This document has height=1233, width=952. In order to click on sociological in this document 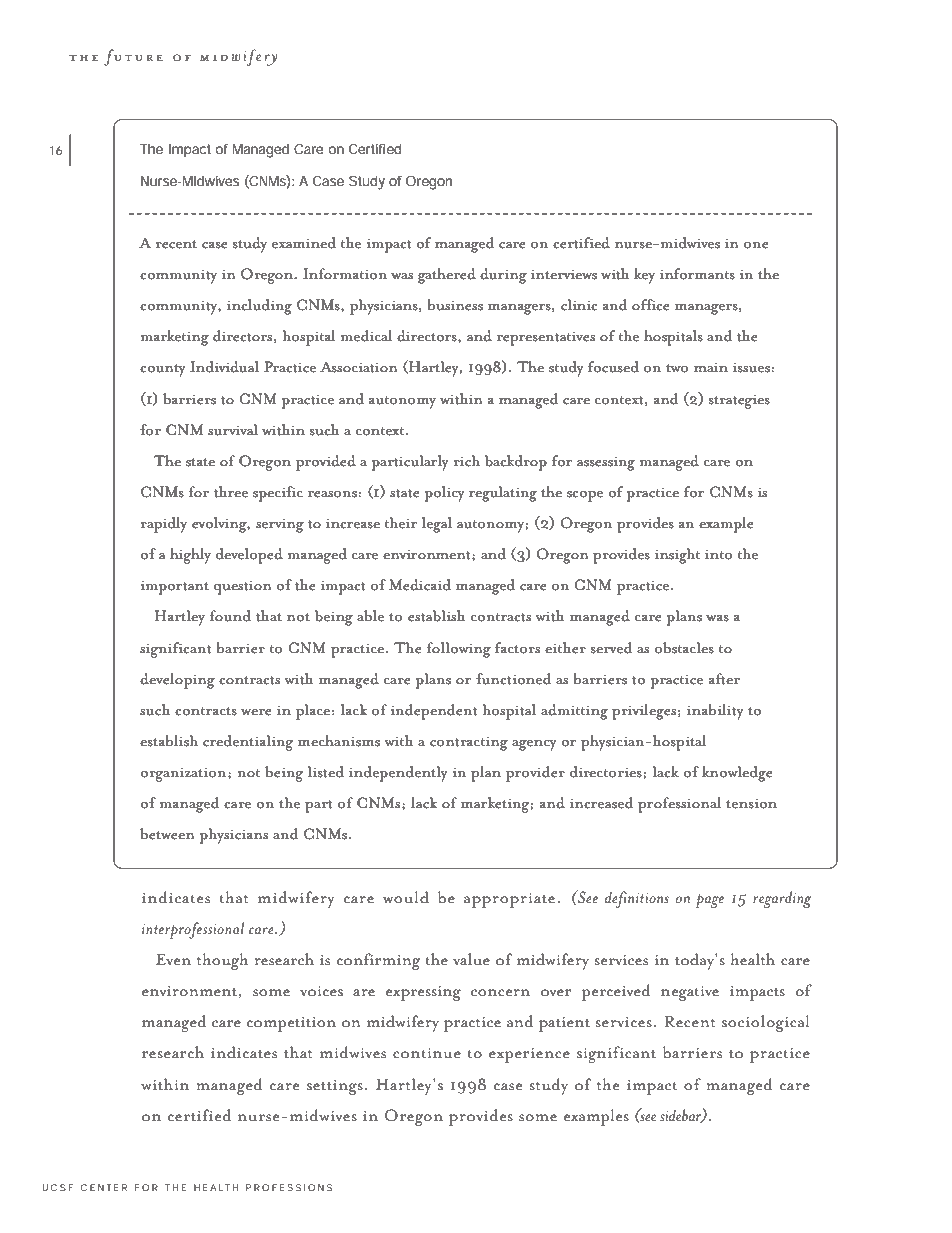, I will do `click(766, 1023)`.
